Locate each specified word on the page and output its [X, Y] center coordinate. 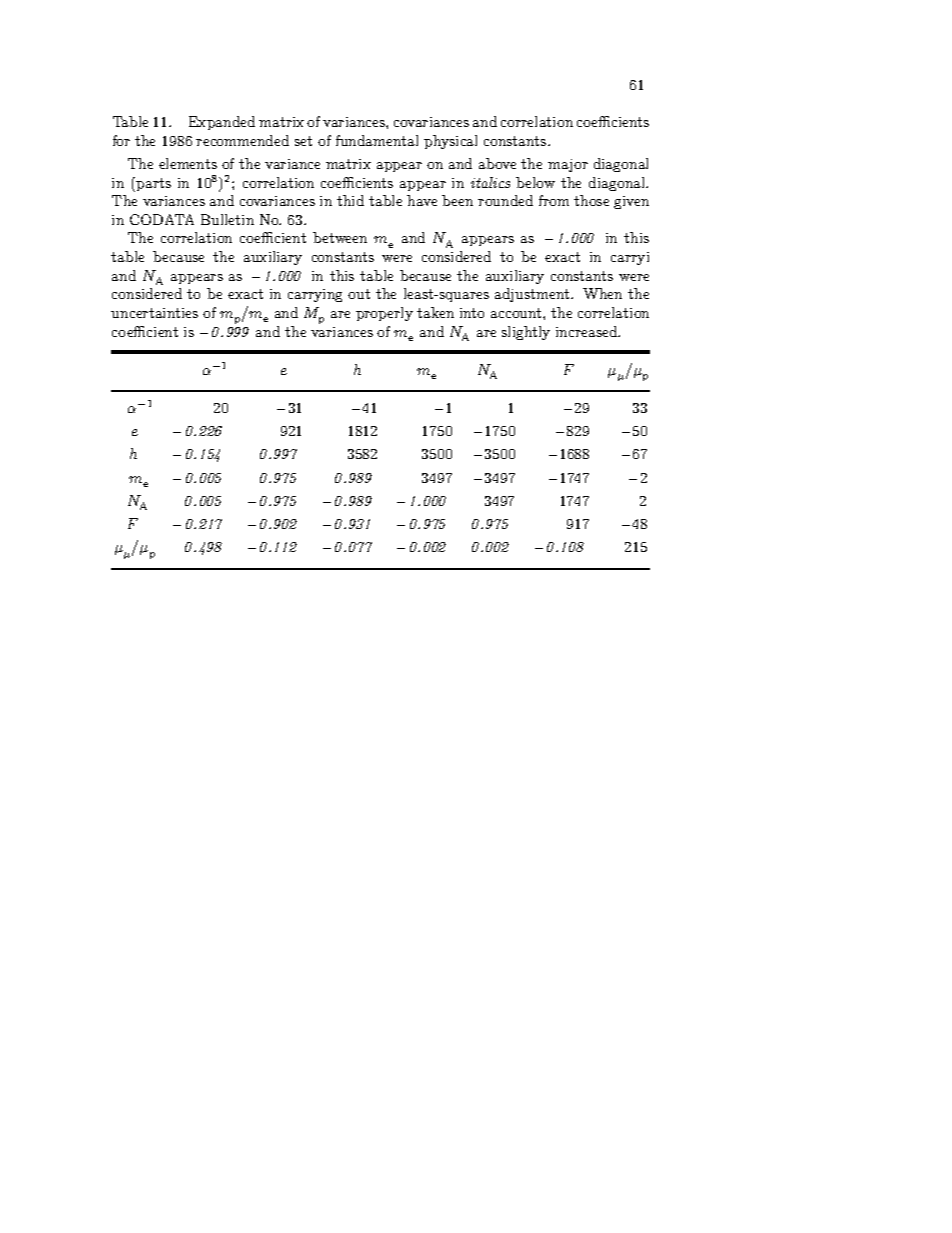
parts [153, 184]
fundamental [377, 140]
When [602, 293]
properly [384, 314]
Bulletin [227, 219]
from [554, 200]
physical [450, 142]
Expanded [222, 123]
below [535, 182]
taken [435, 312]
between [340, 237]
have [422, 200]
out [359, 294]
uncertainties [154, 313]
